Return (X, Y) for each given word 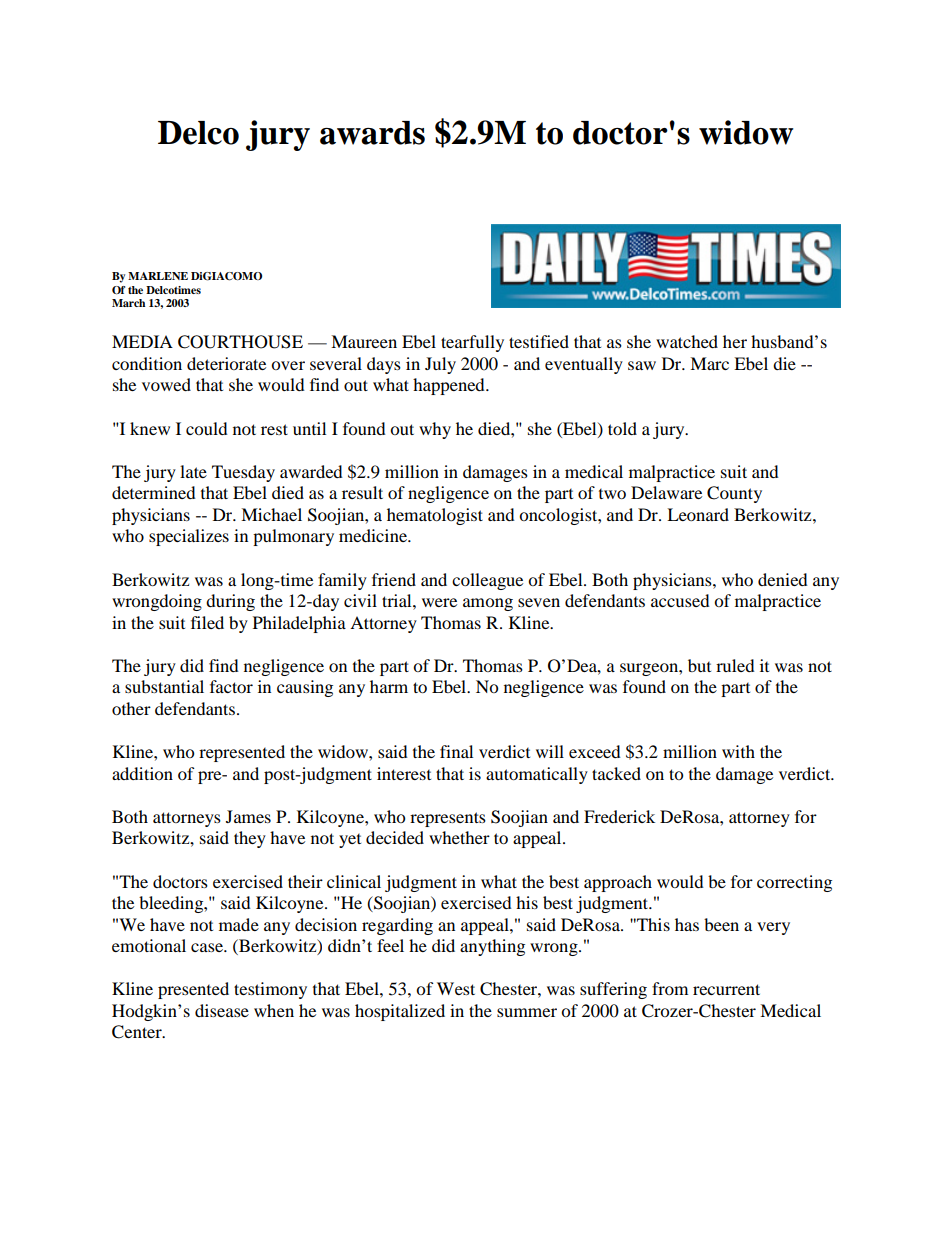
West (456, 988)
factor (231, 686)
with (738, 751)
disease (222, 1010)
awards (372, 133)
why (435, 430)
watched (687, 341)
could (207, 428)
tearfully (472, 343)
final (456, 751)
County (734, 494)
